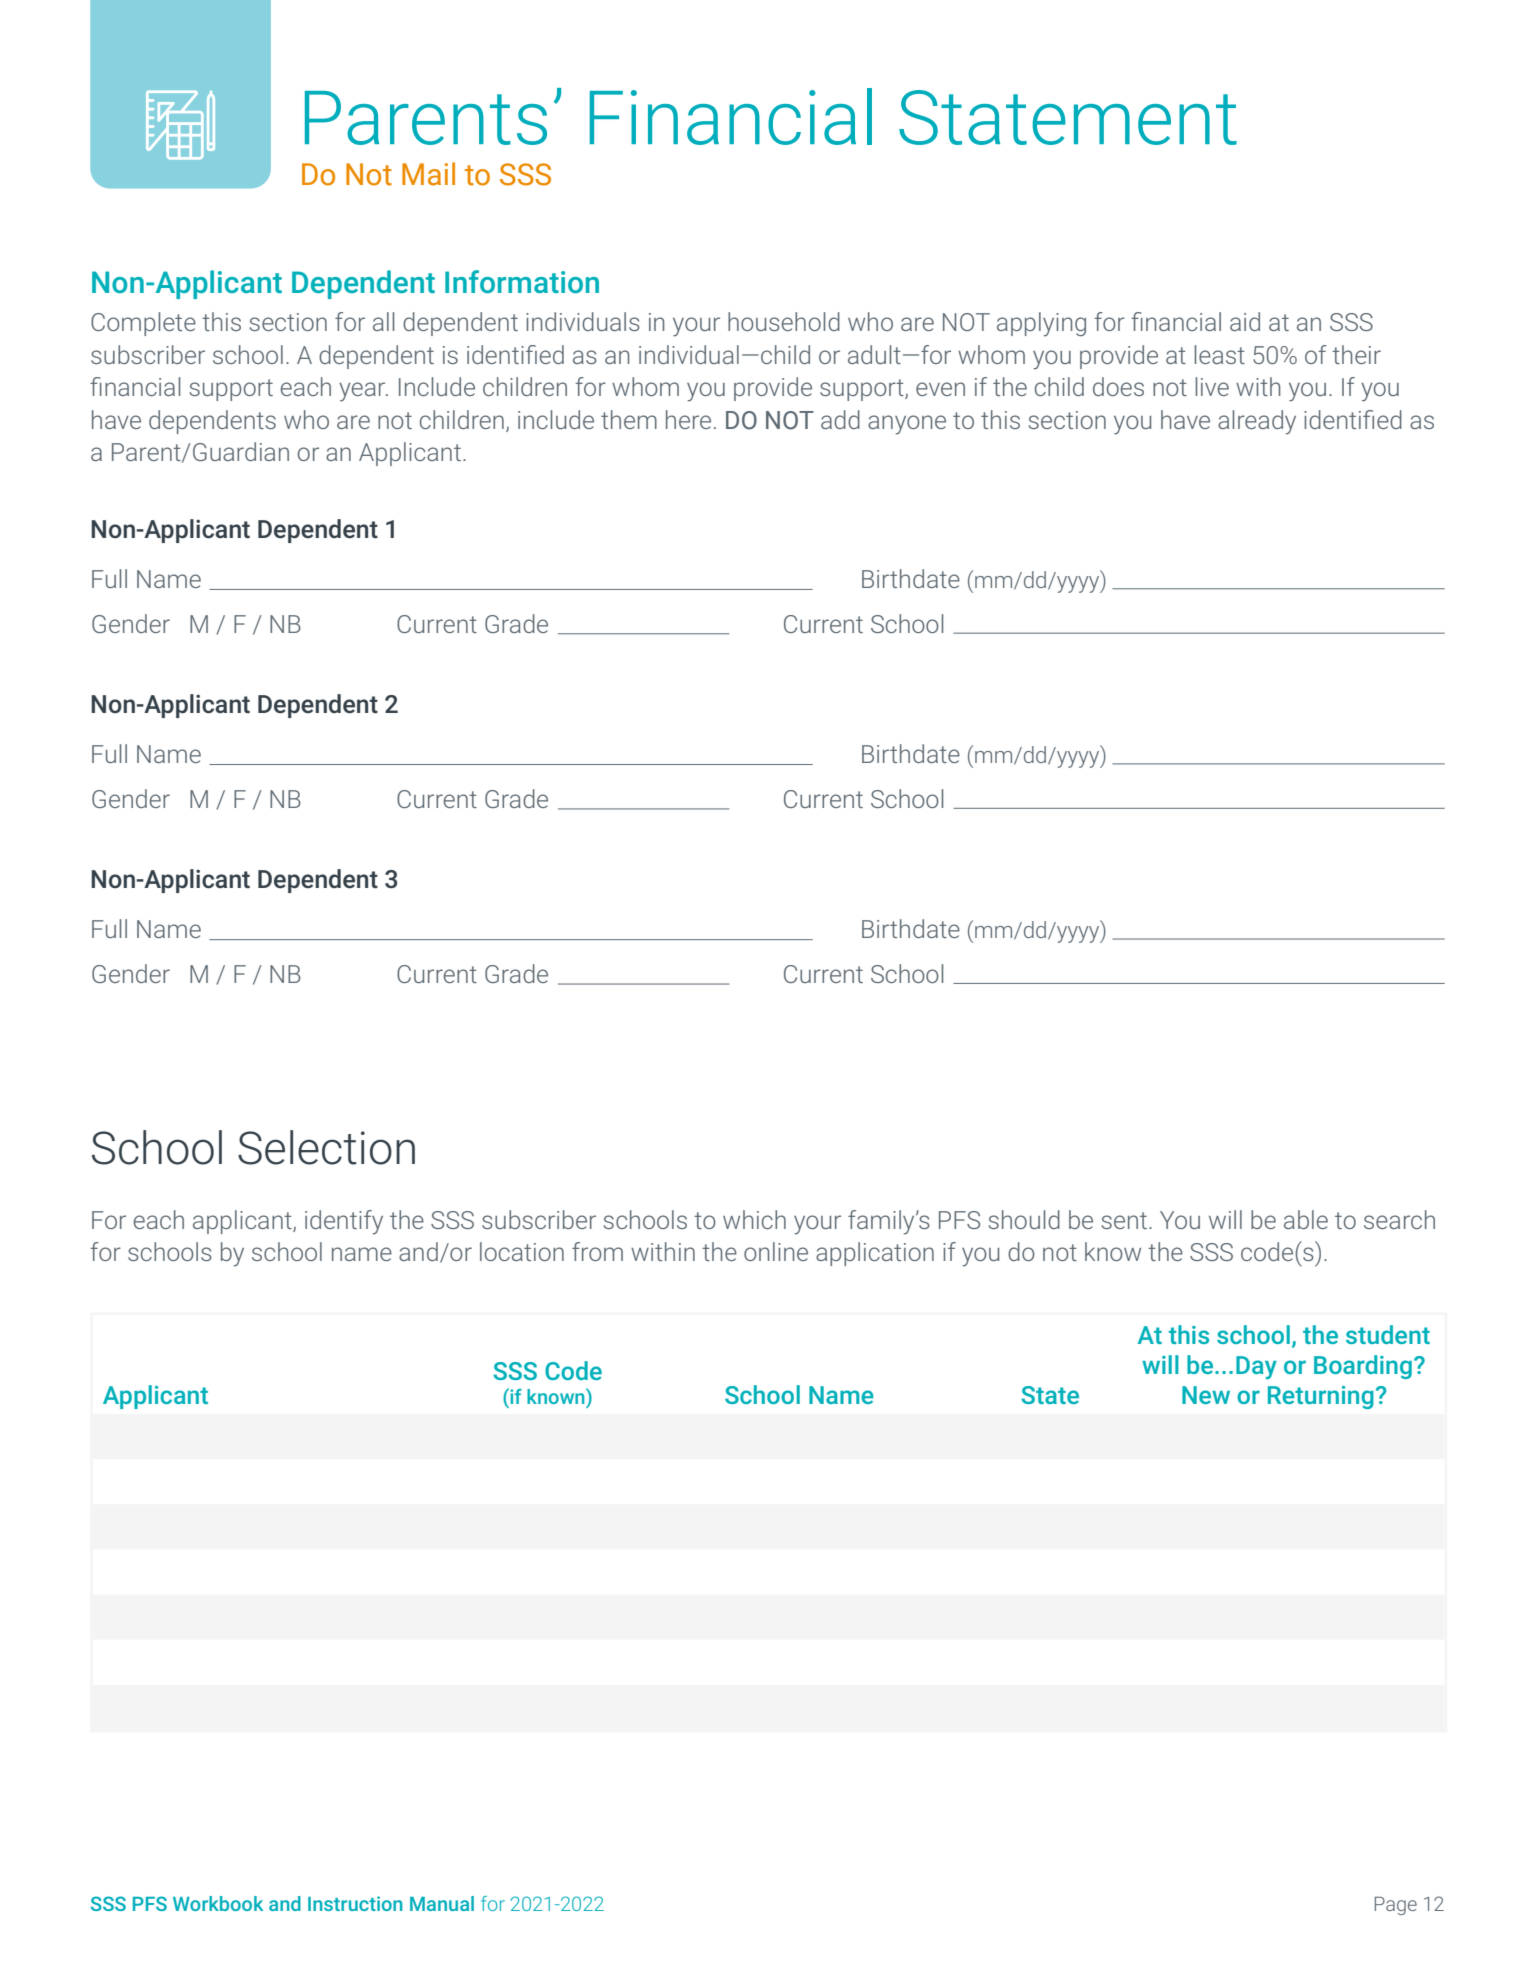 This screenshot has width=1535, height=1986. What do you see at coordinates (784, 321) in the screenshot?
I see `household` at bounding box center [784, 321].
